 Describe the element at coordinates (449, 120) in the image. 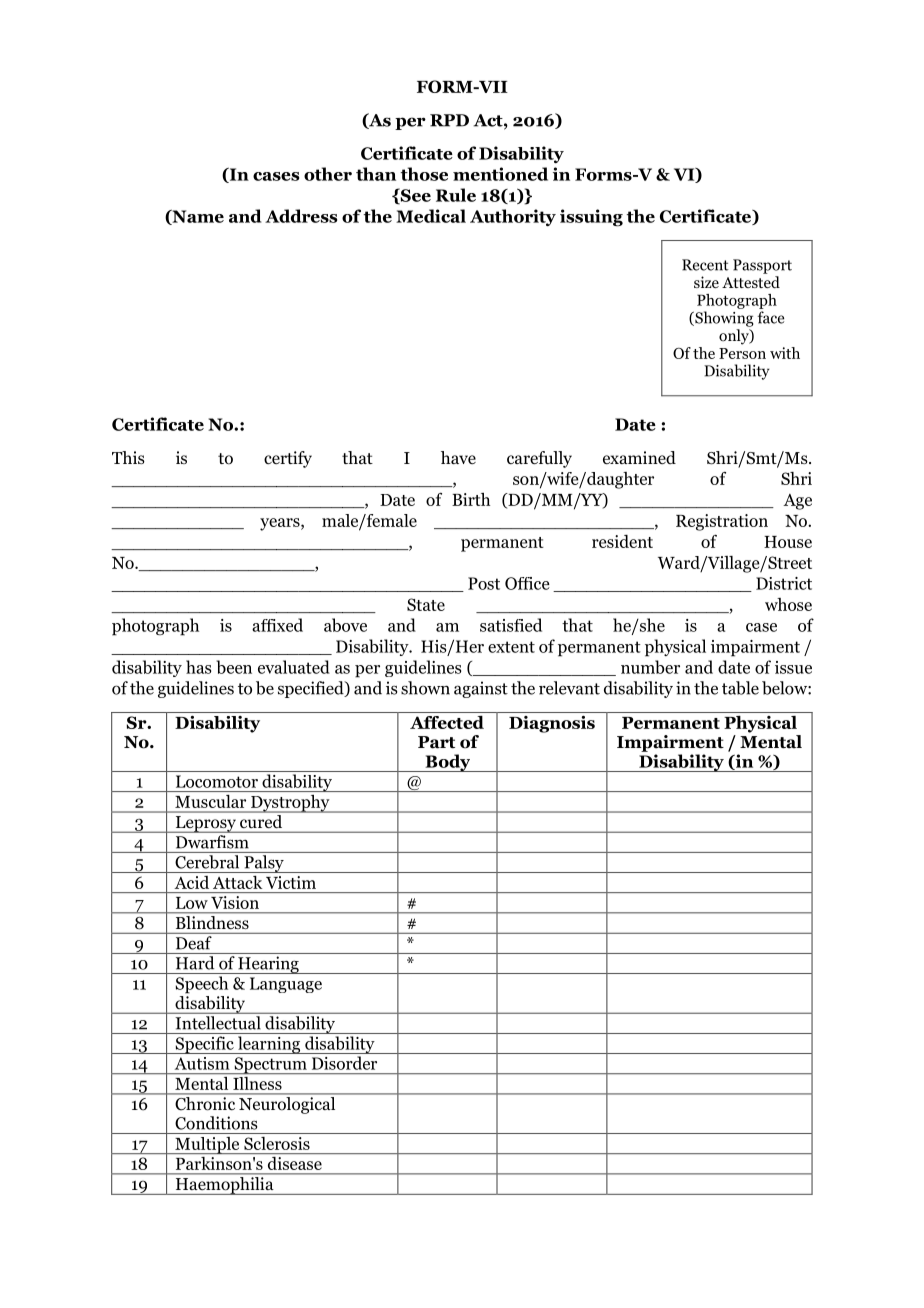

I see `RPD` at that location.
